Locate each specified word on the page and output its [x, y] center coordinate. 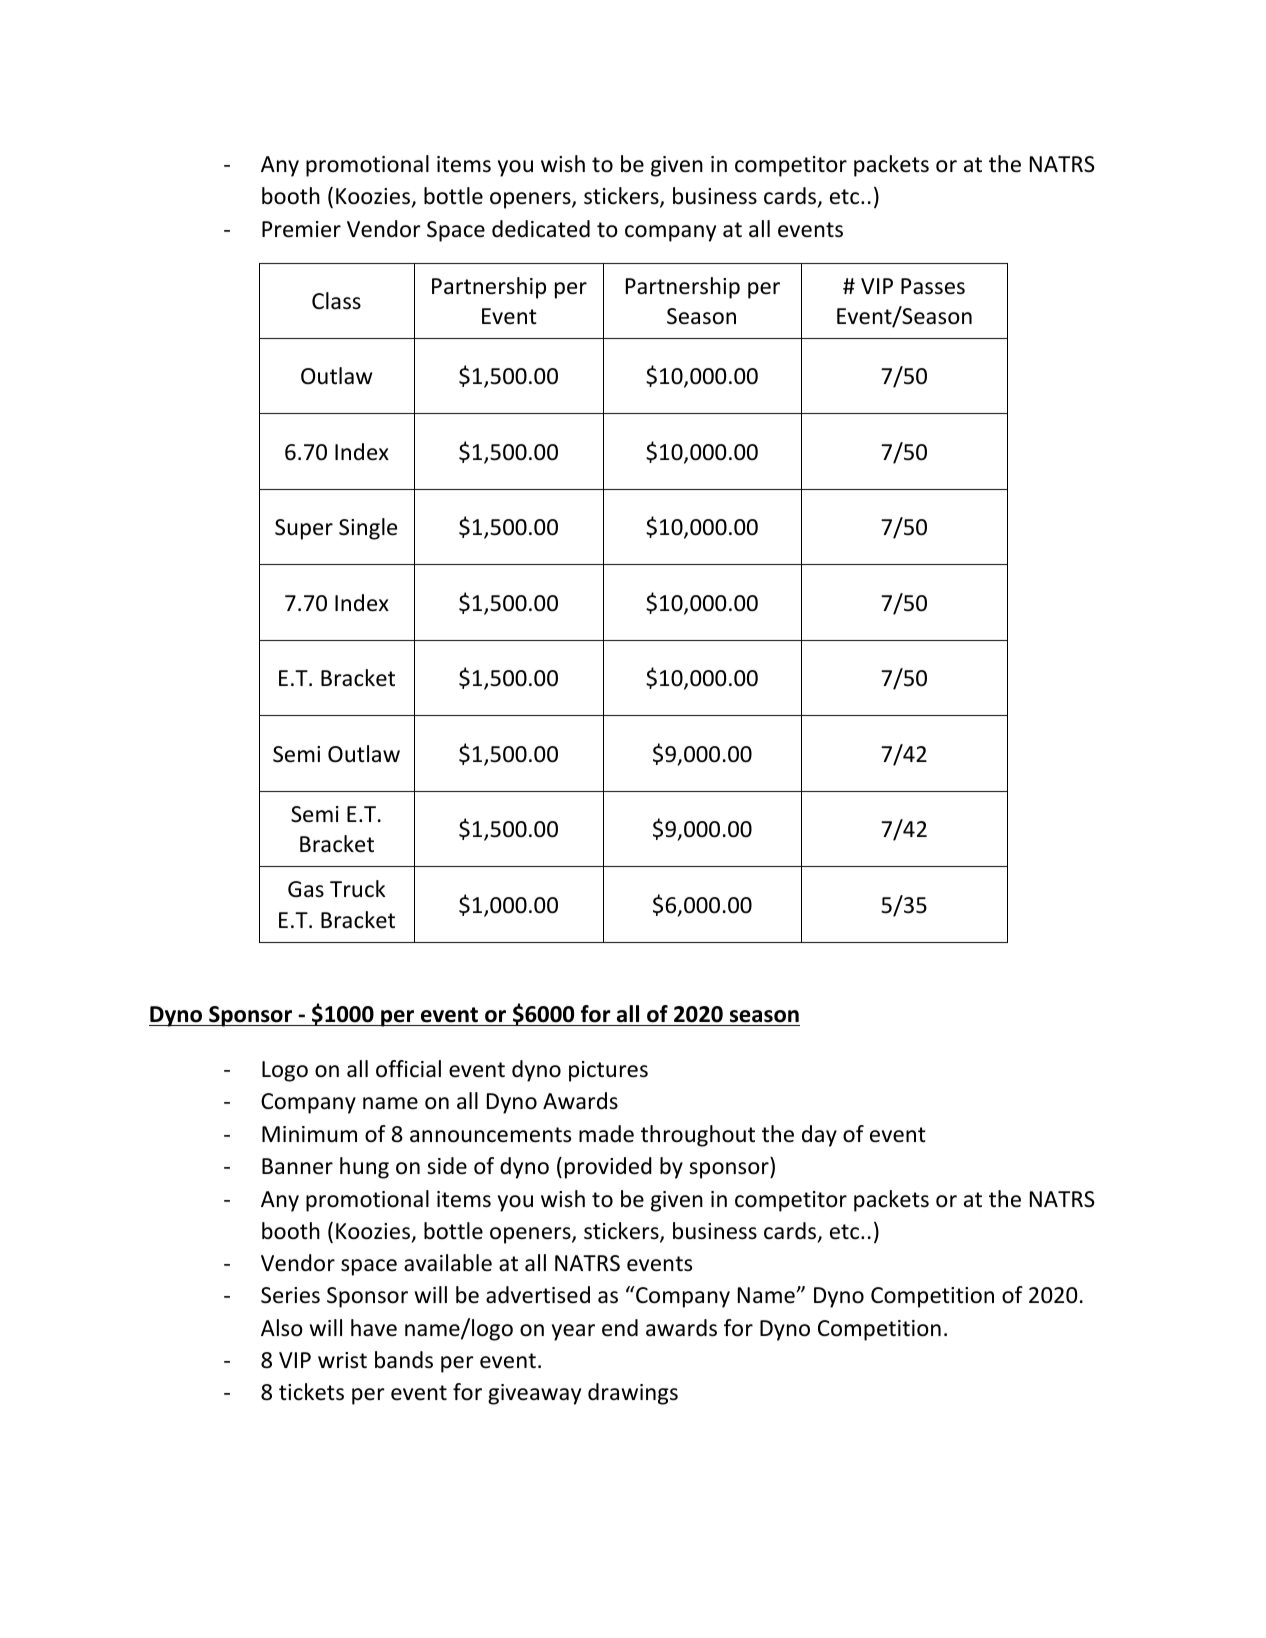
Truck [357, 889]
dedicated [541, 229]
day [819, 1136]
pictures [608, 1071]
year [573, 1332]
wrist [342, 1360]
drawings [633, 1394]
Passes [933, 286]
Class [336, 301]
